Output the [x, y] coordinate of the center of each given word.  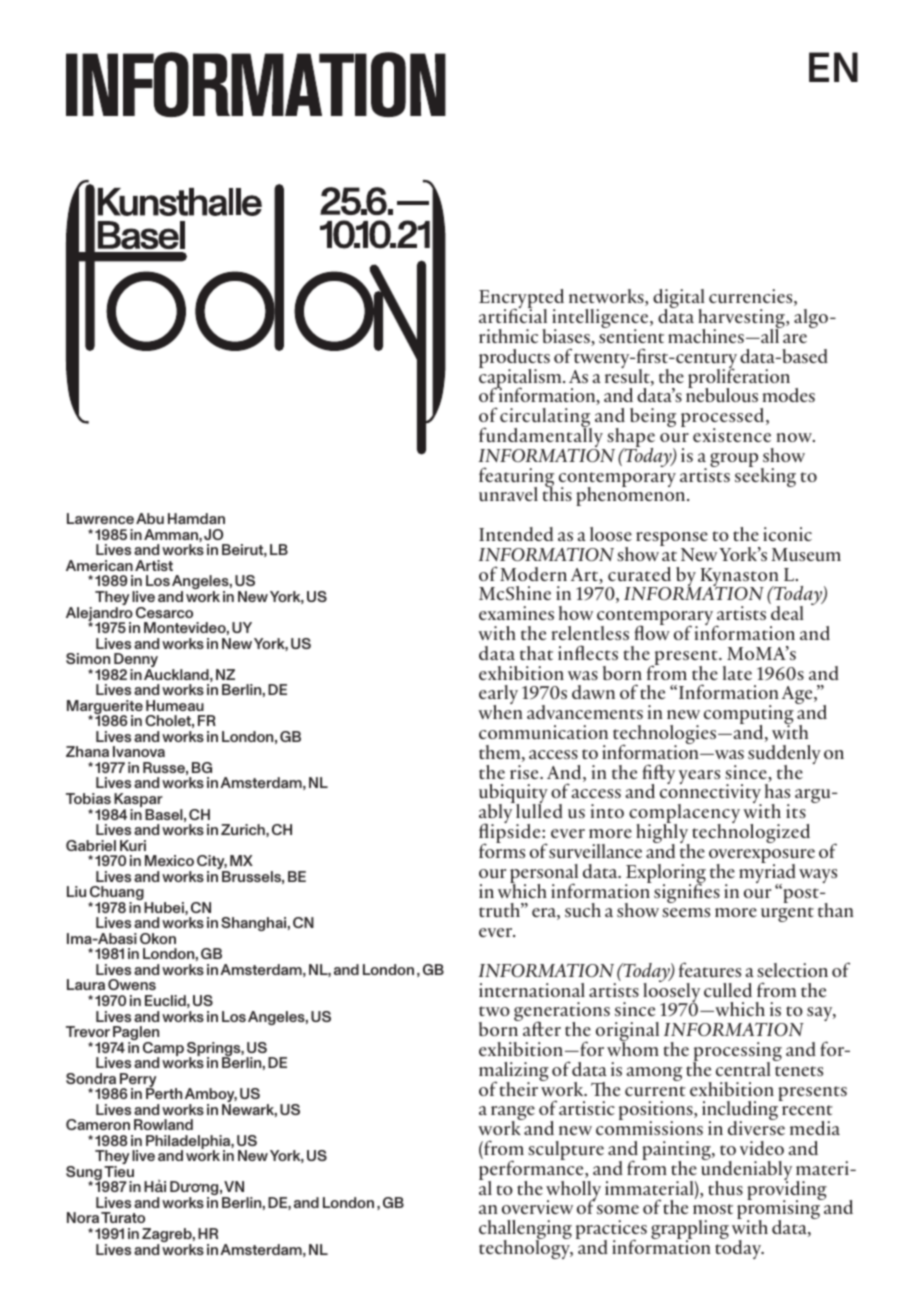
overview [537, 1207]
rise [525, 772]
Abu [150, 518]
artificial [513, 315]
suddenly [784, 756]
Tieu [119, 1171]
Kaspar [137, 801]
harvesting [742, 320]
